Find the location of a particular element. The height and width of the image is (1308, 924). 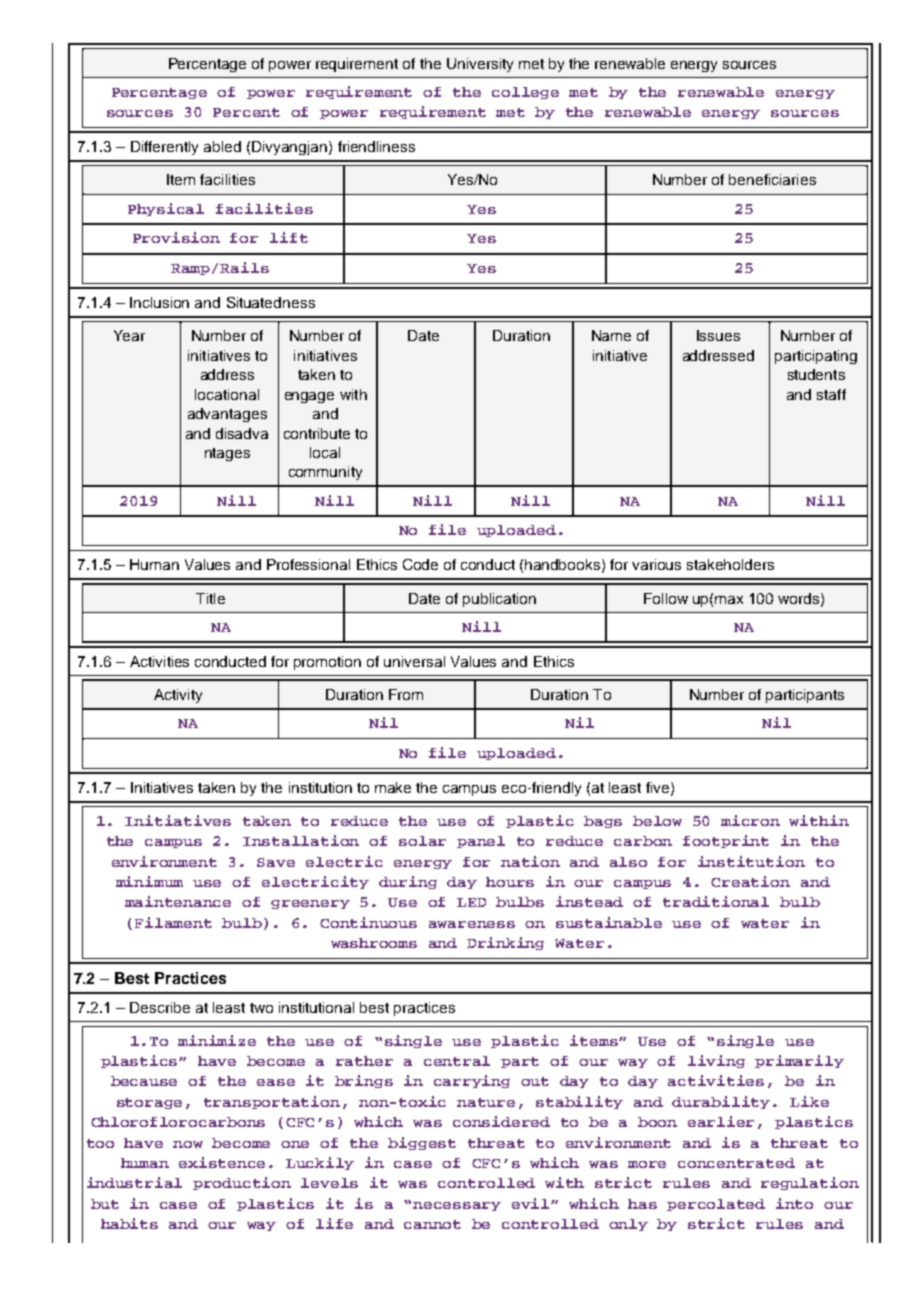

Name is located at coordinates (611, 335).
